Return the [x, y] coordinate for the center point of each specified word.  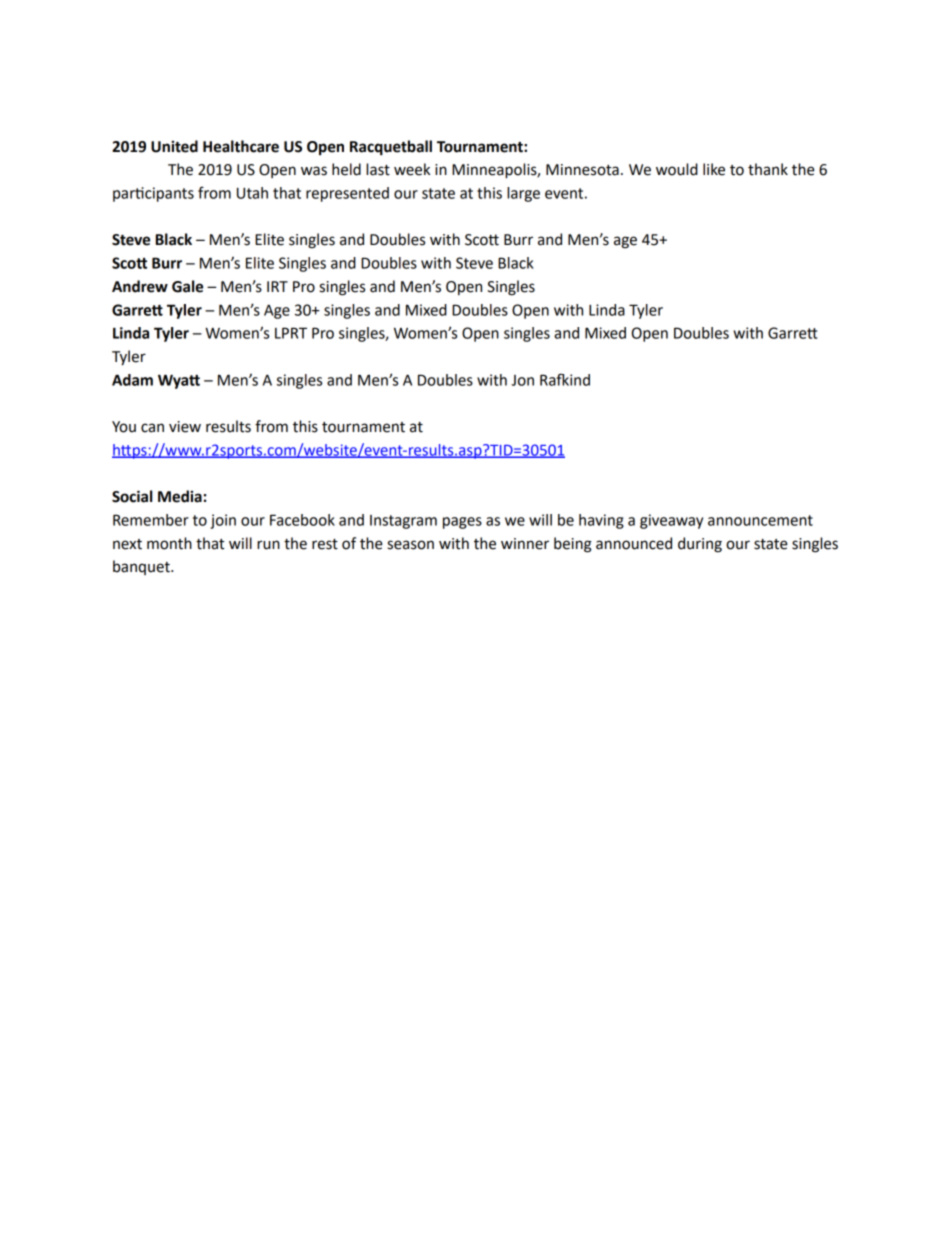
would [677, 169]
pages [462, 523]
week [412, 169]
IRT [277, 286]
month [169, 543]
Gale [187, 286]
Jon [522, 380]
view [185, 427]
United [174, 146]
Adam [132, 380]
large [523, 194]
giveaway [671, 521]
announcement [760, 520]
